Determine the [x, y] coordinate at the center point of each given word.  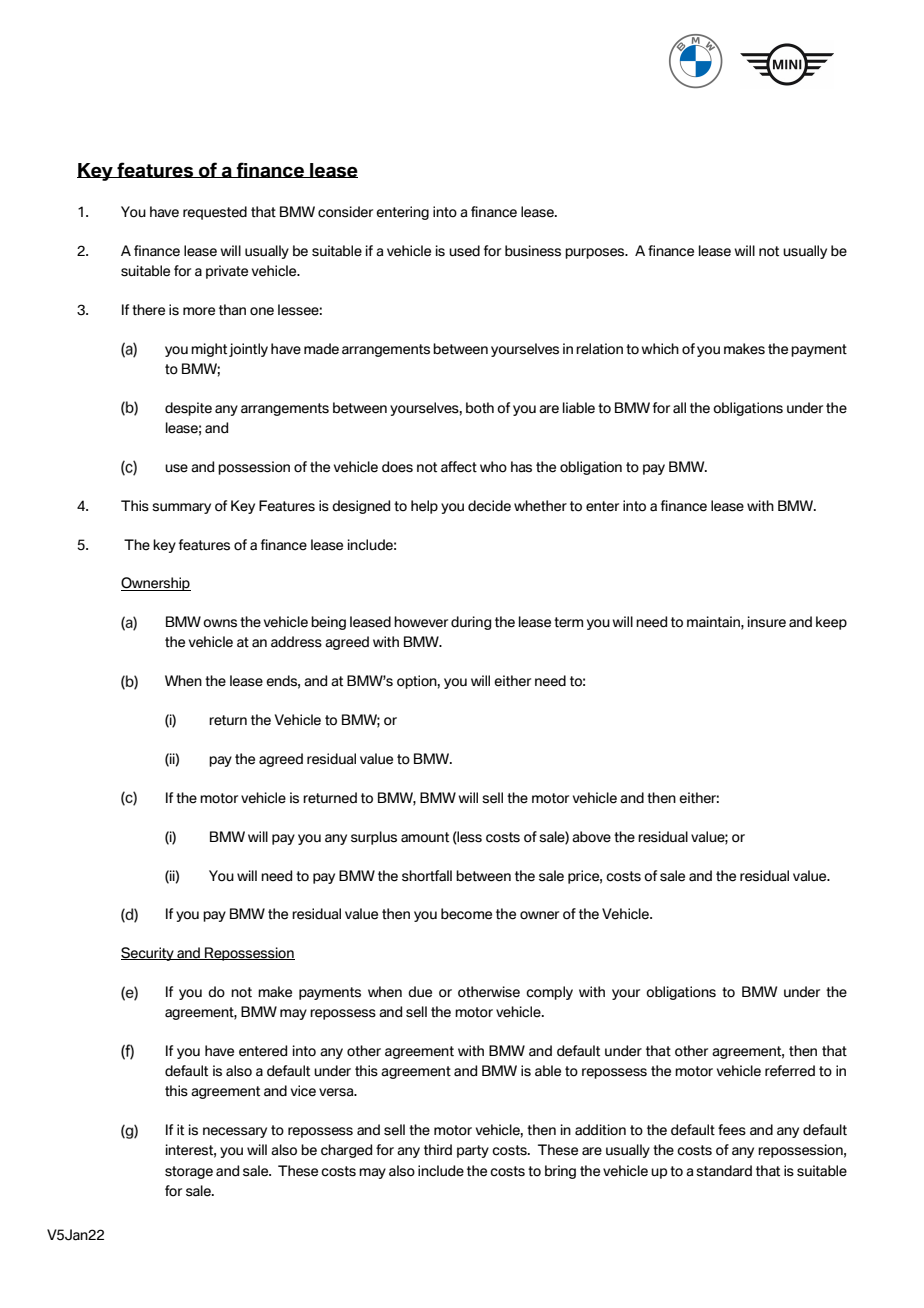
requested [215, 213]
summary [181, 508]
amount [425, 837]
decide [489, 506]
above [591, 837]
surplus [374, 838]
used [464, 251]
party [473, 1151]
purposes [596, 253]
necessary [235, 1132]
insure [767, 622]
